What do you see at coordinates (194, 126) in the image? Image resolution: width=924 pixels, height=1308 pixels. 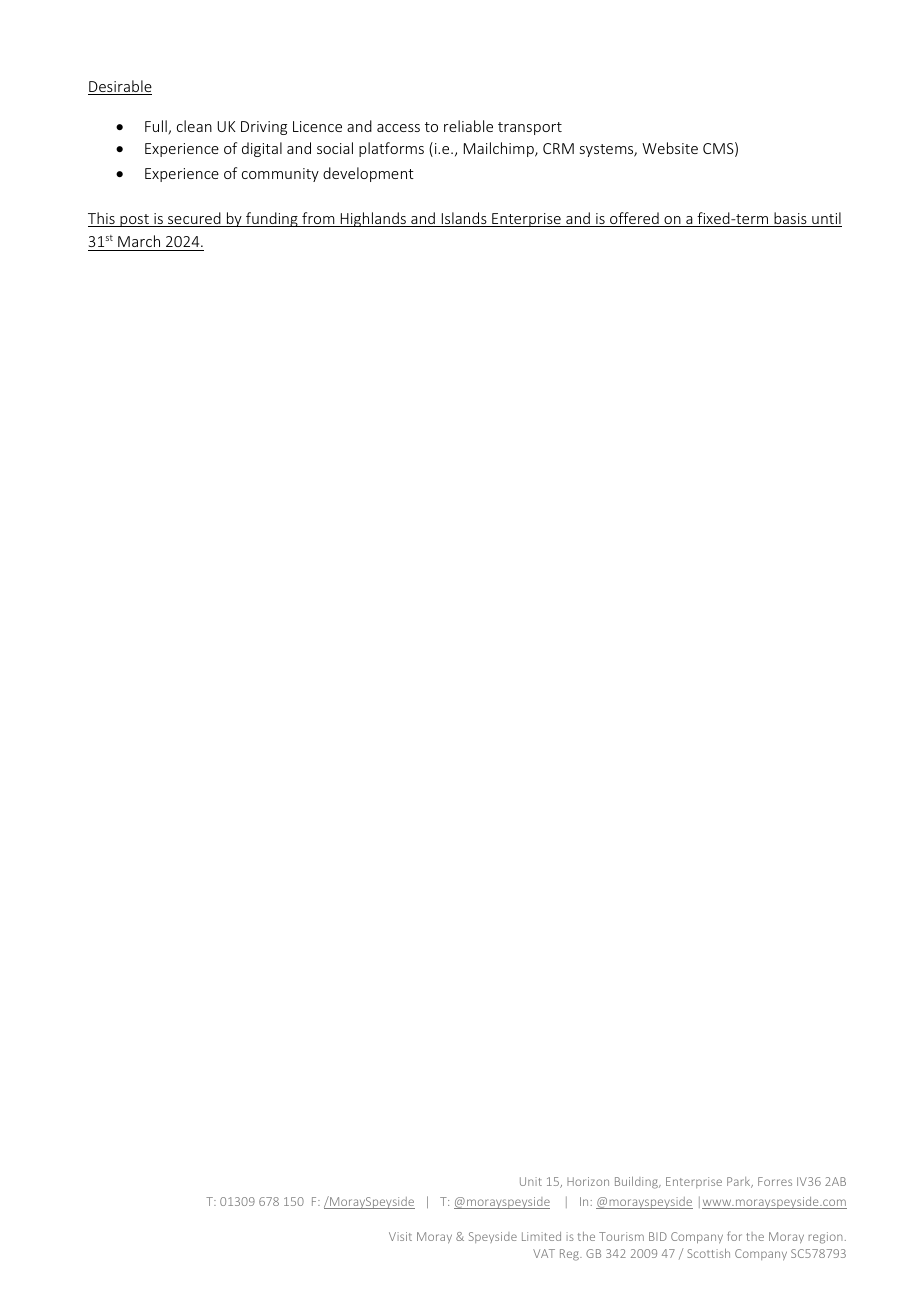 I see `clean` at bounding box center [194, 126].
